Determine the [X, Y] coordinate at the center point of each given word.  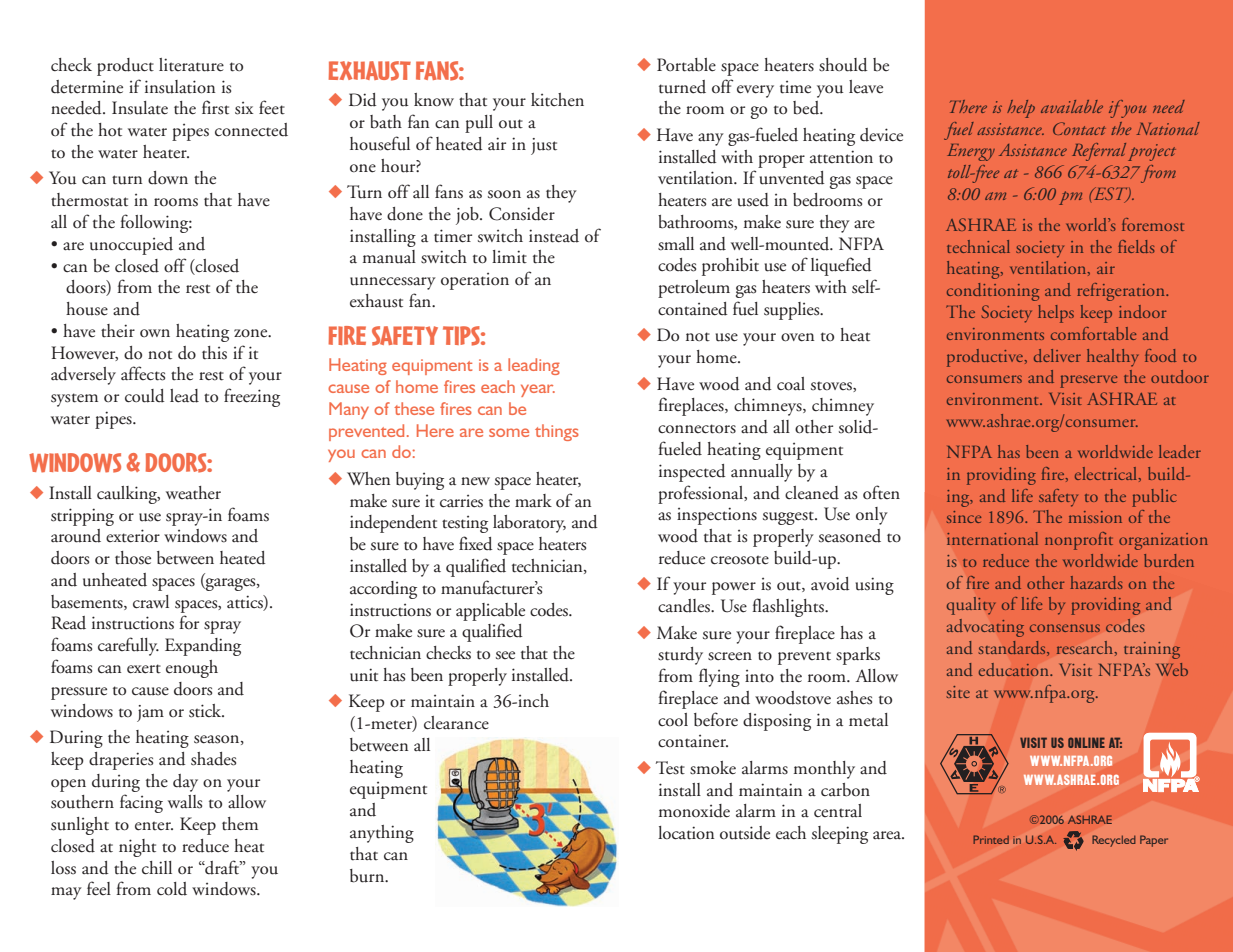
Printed [991, 839]
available [1072, 106]
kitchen [557, 100]
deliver [1057, 355]
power [734, 588]
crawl [151, 602]
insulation [180, 87]
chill [157, 868]
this [214, 353]
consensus [1065, 628]
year [538, 390]
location [686, 833]
